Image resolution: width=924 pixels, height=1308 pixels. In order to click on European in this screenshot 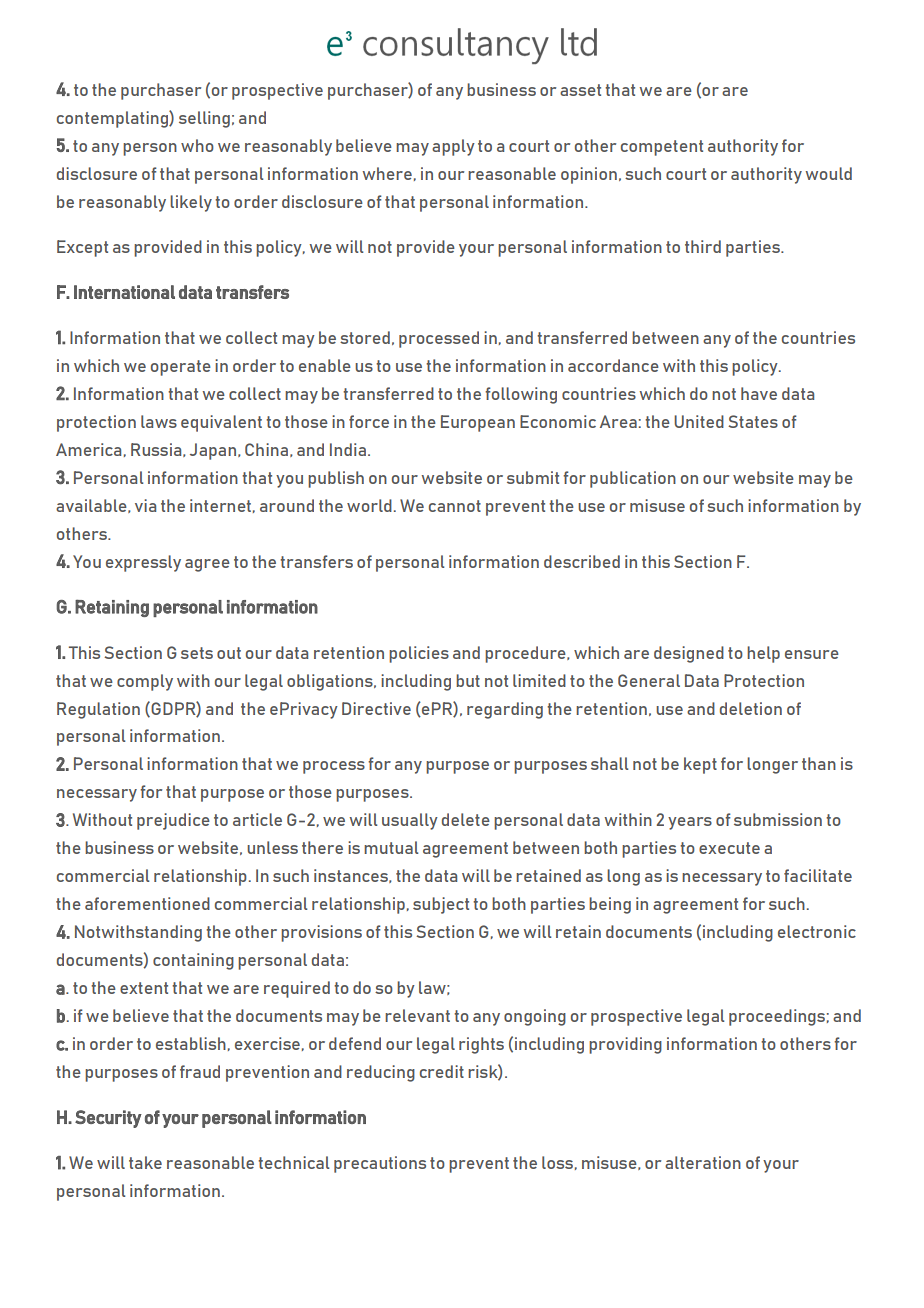, I will do `click(478, 423)`.
